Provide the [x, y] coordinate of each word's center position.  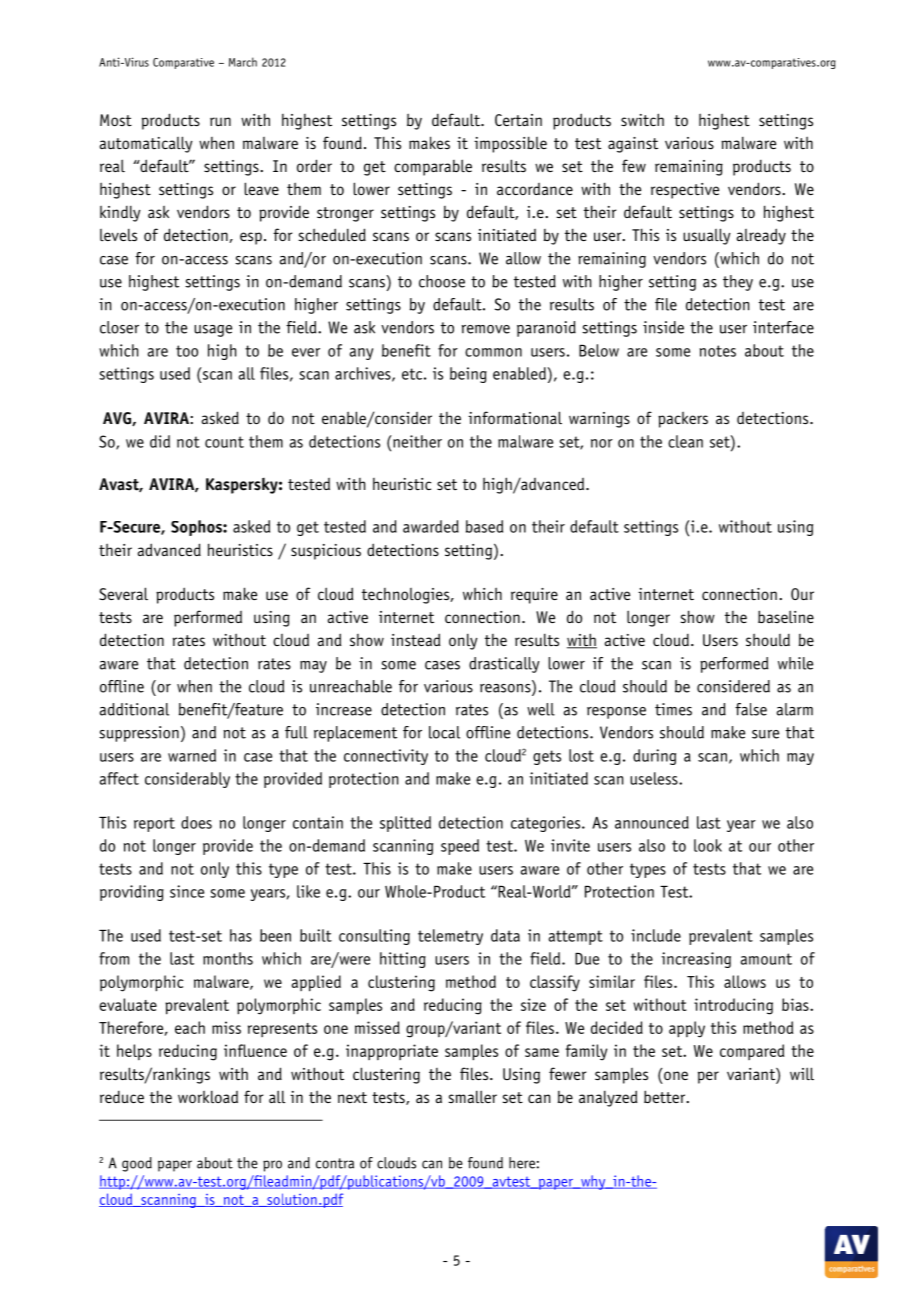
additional [134, 709]
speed [460, 847]
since [187, 891]
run [220, 121]
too [187, 351]
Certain [518, 120]
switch [642, 119]
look [708, 845]
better [666, 1096]
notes [718, 351]
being [468, 375]
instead [415, 639]
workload [208, 1097]
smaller [472, 1096]
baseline [786, 616]
